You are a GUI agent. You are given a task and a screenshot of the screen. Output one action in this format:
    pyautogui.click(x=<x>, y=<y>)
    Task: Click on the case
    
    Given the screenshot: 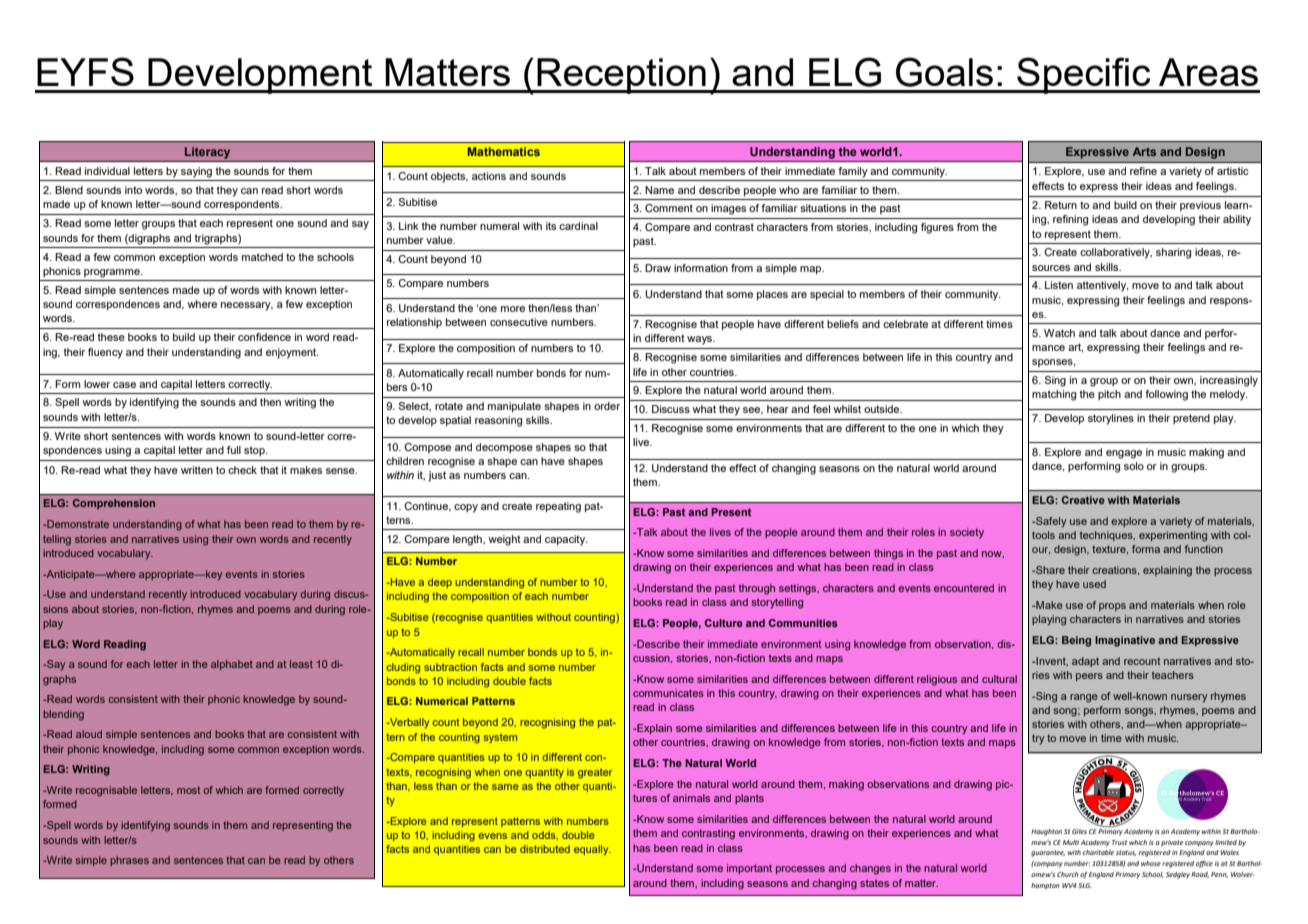 What is the action you would take?
    pyautogui.click(x=124, y=385)
